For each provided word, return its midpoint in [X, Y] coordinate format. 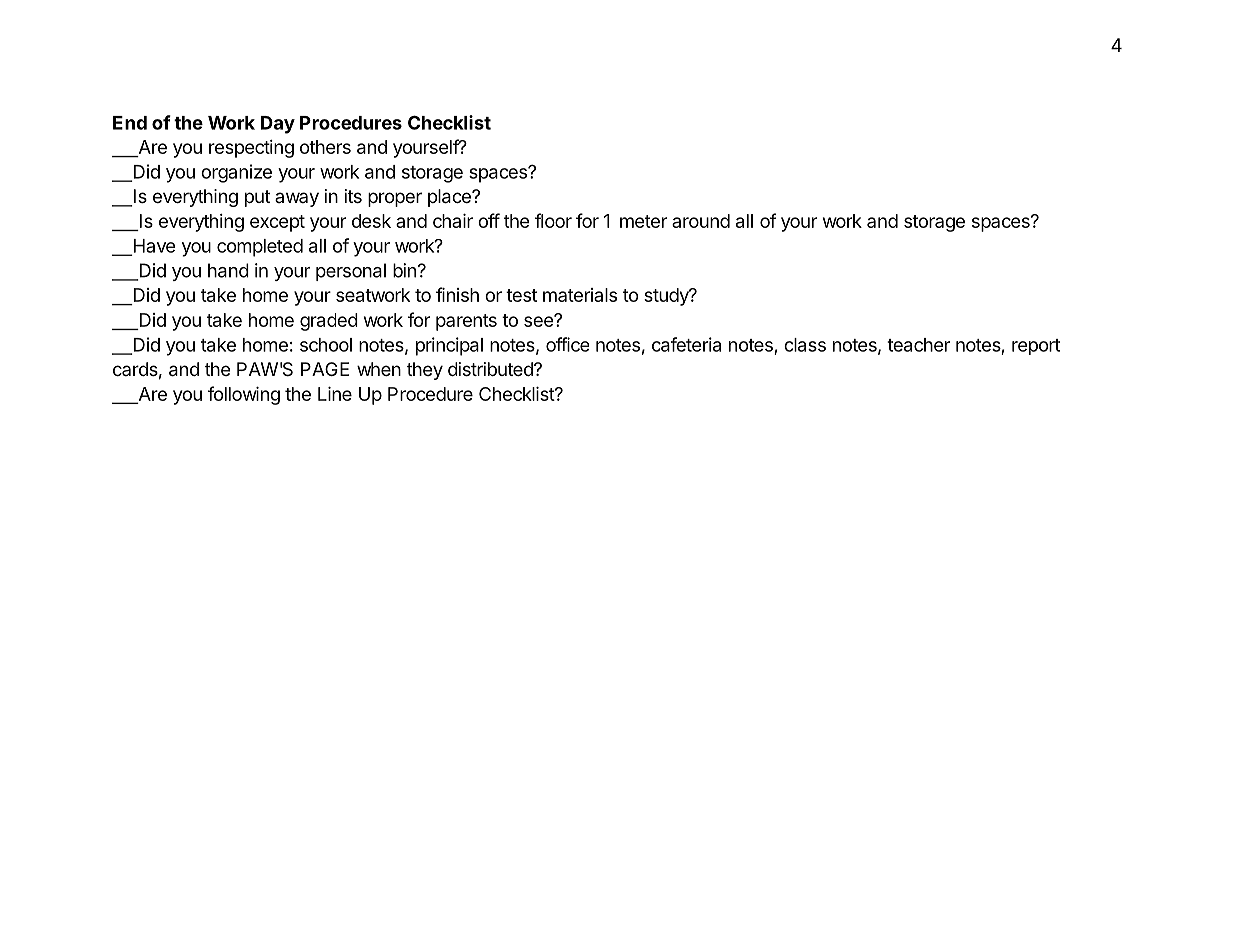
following [244, 395]
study [667, 297]
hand [228, 270]
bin [404, 270]
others [325, 147]
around [701, 221]
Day [278, 125]
